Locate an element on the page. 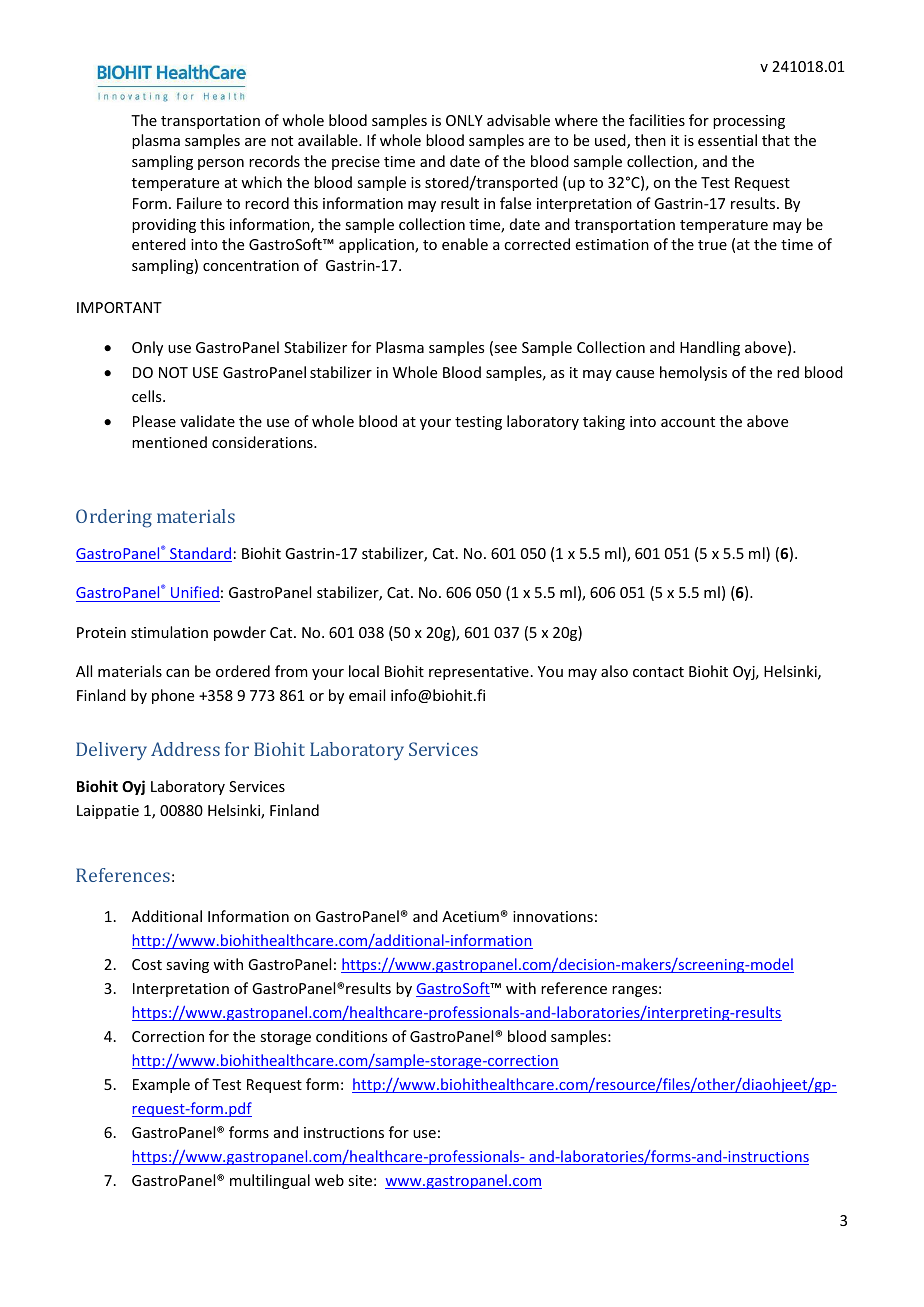 The image size is (924, 1307). essential is located at coordinates (727, 140).
